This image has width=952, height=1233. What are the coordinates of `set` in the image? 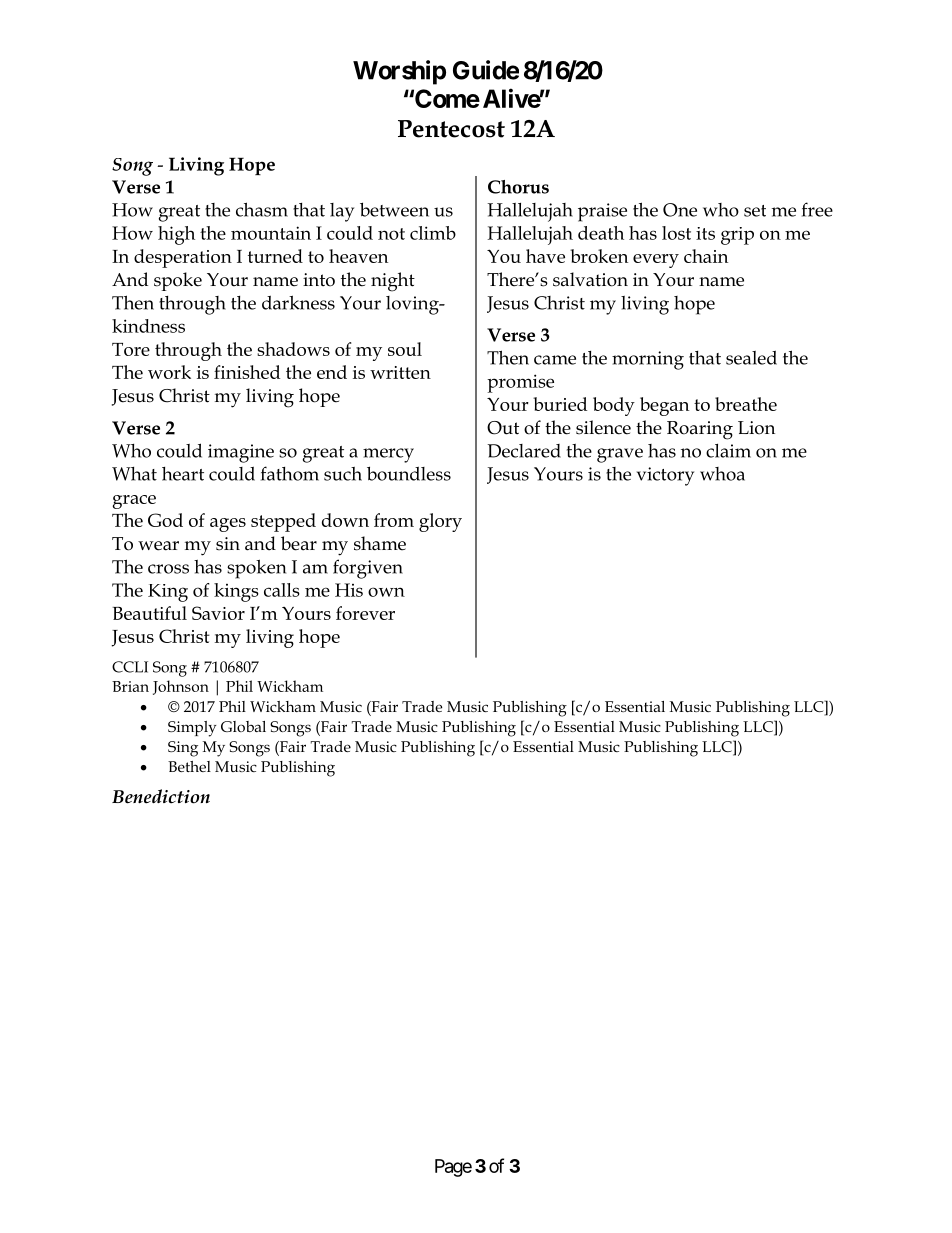 It's located at (755, 211).
